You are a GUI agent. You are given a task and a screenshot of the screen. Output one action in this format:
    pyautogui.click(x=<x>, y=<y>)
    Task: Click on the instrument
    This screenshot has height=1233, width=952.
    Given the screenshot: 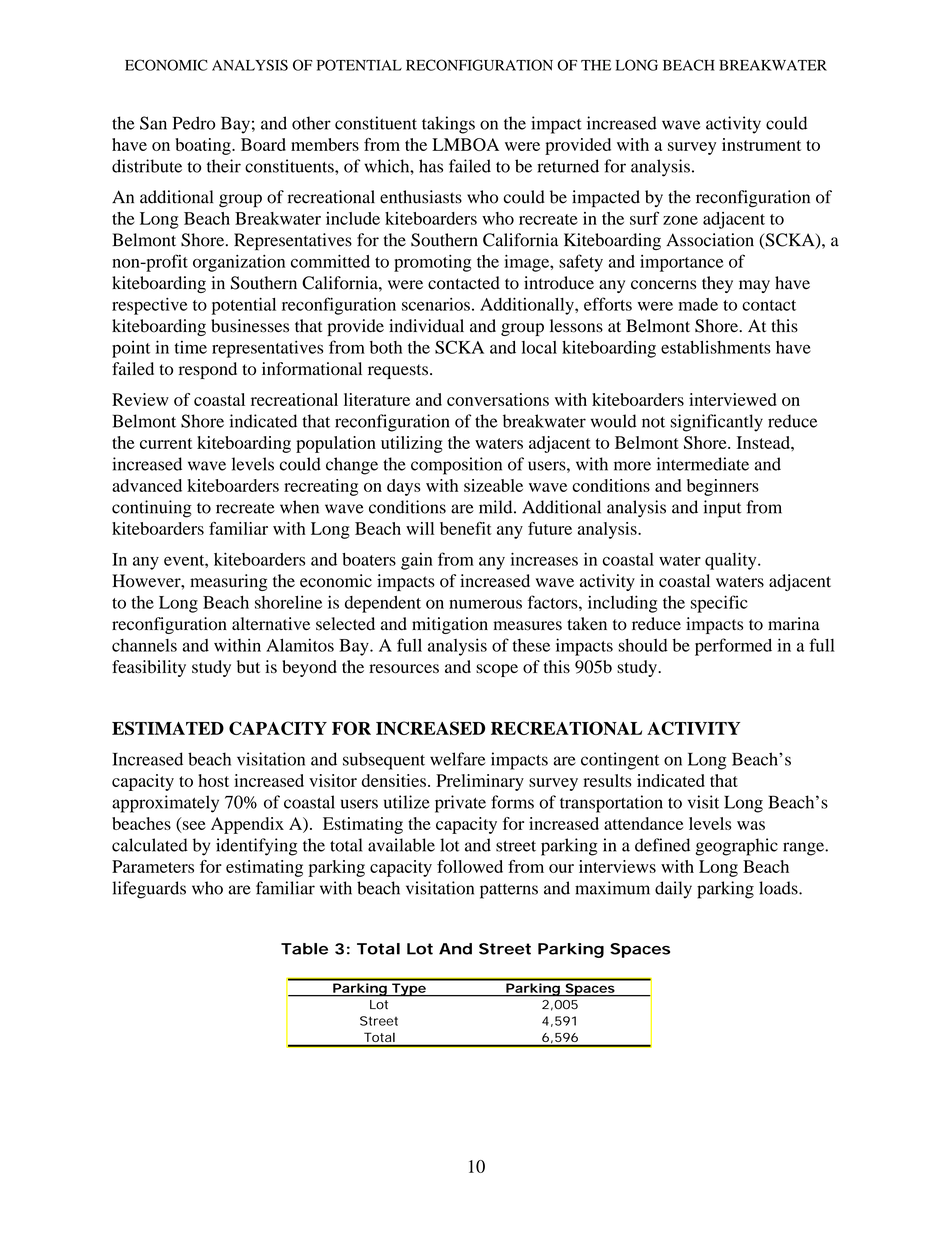 What is the action you would take?
    pyautogui.click(x=761, y=144)
